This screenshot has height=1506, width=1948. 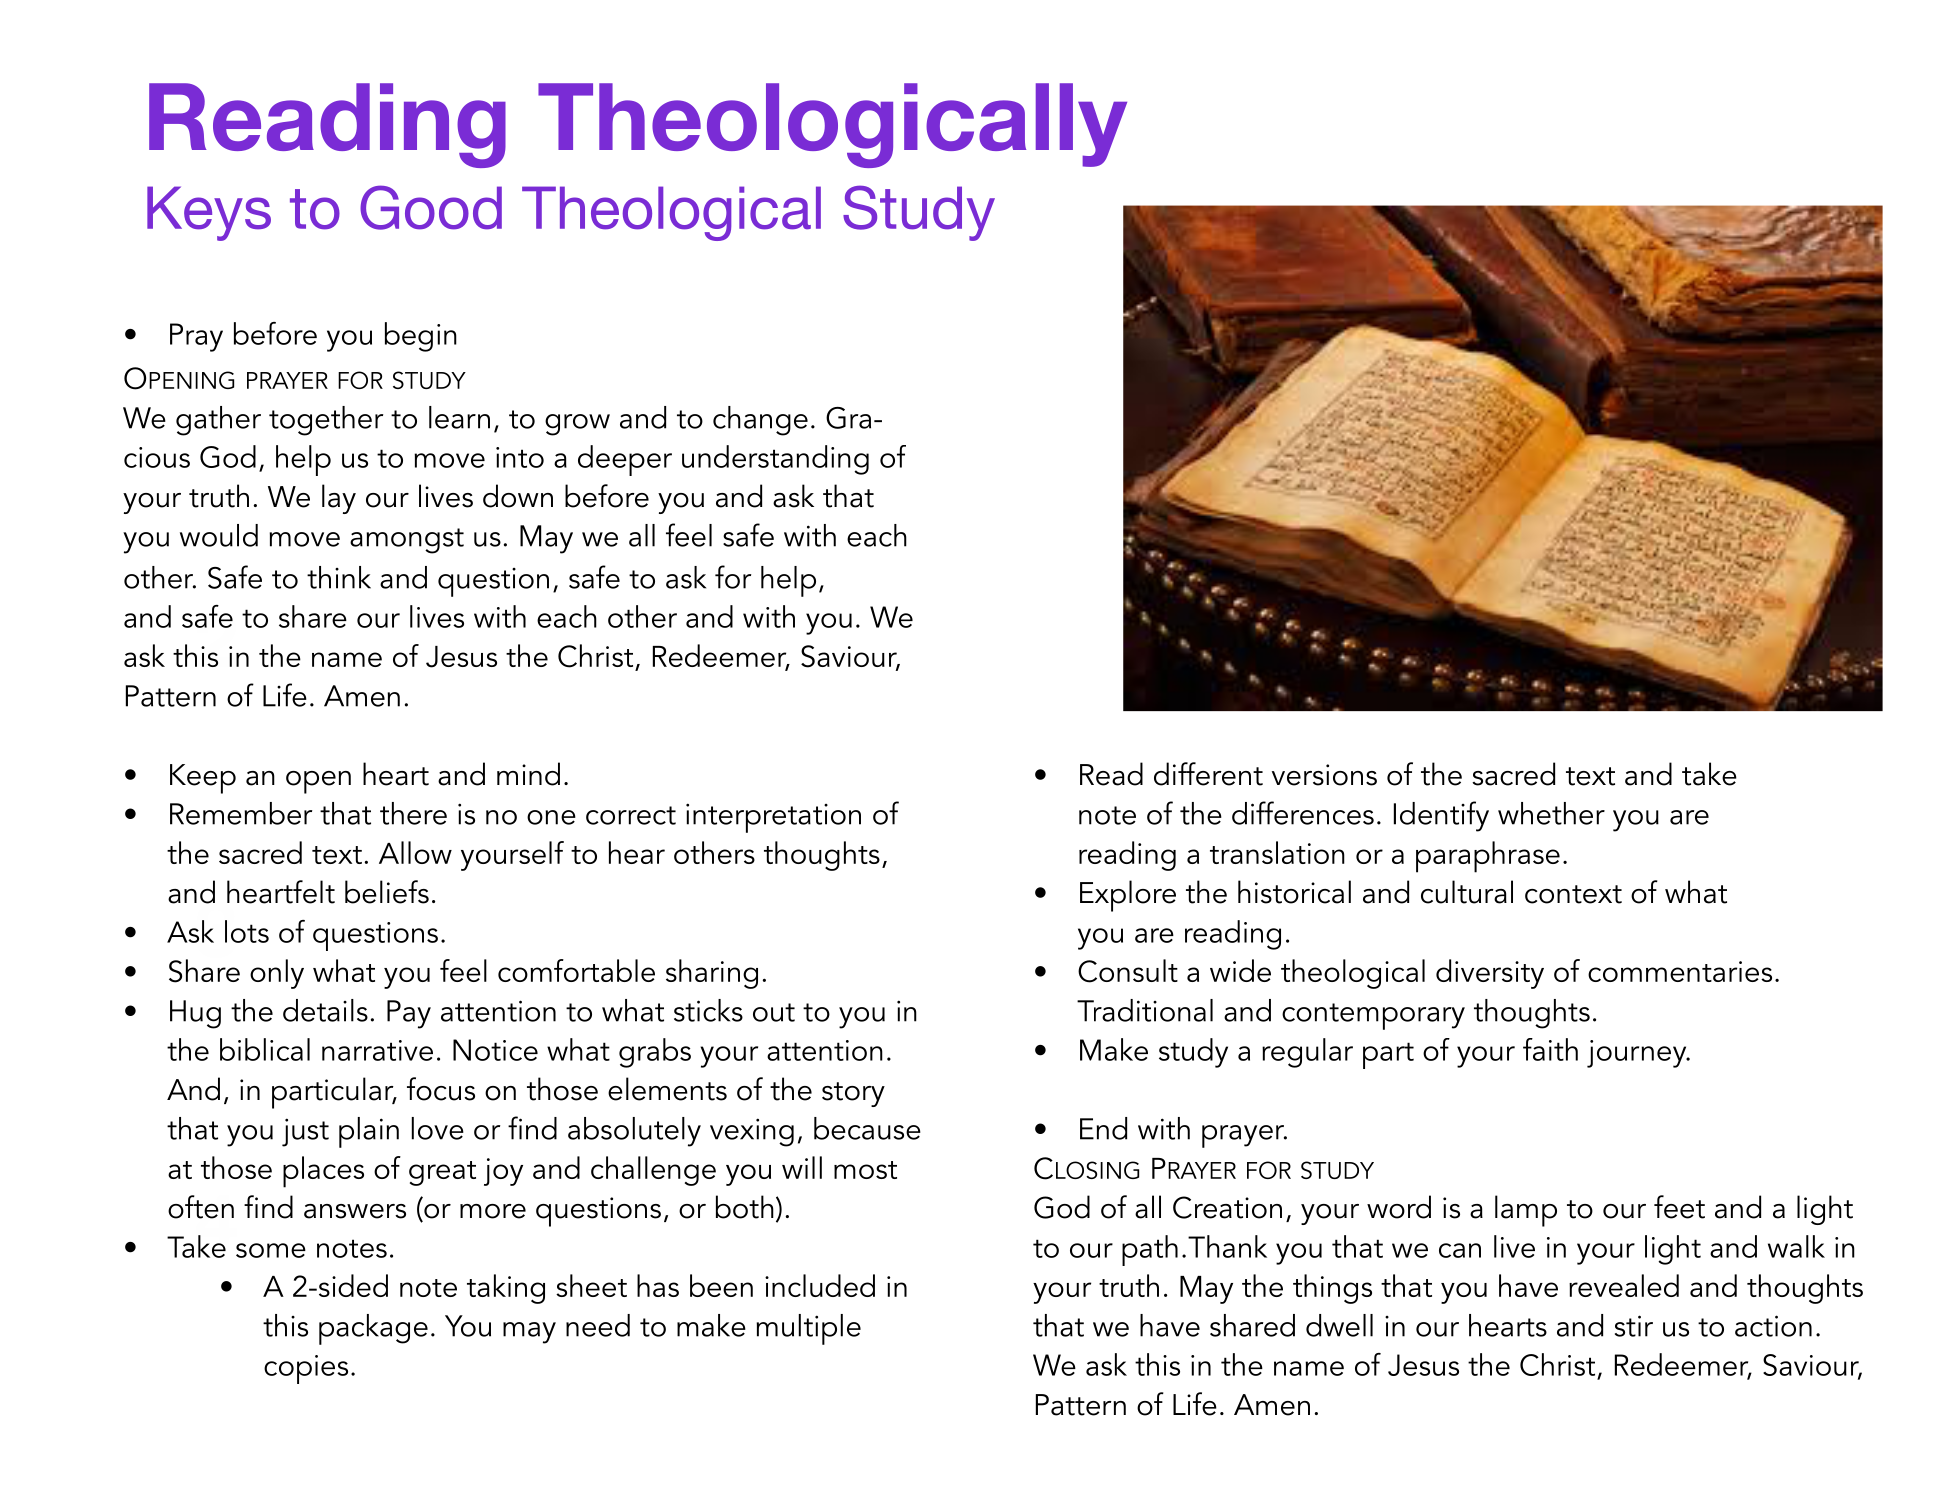 I want to click on multiple, so click(x=808, y=1329).
